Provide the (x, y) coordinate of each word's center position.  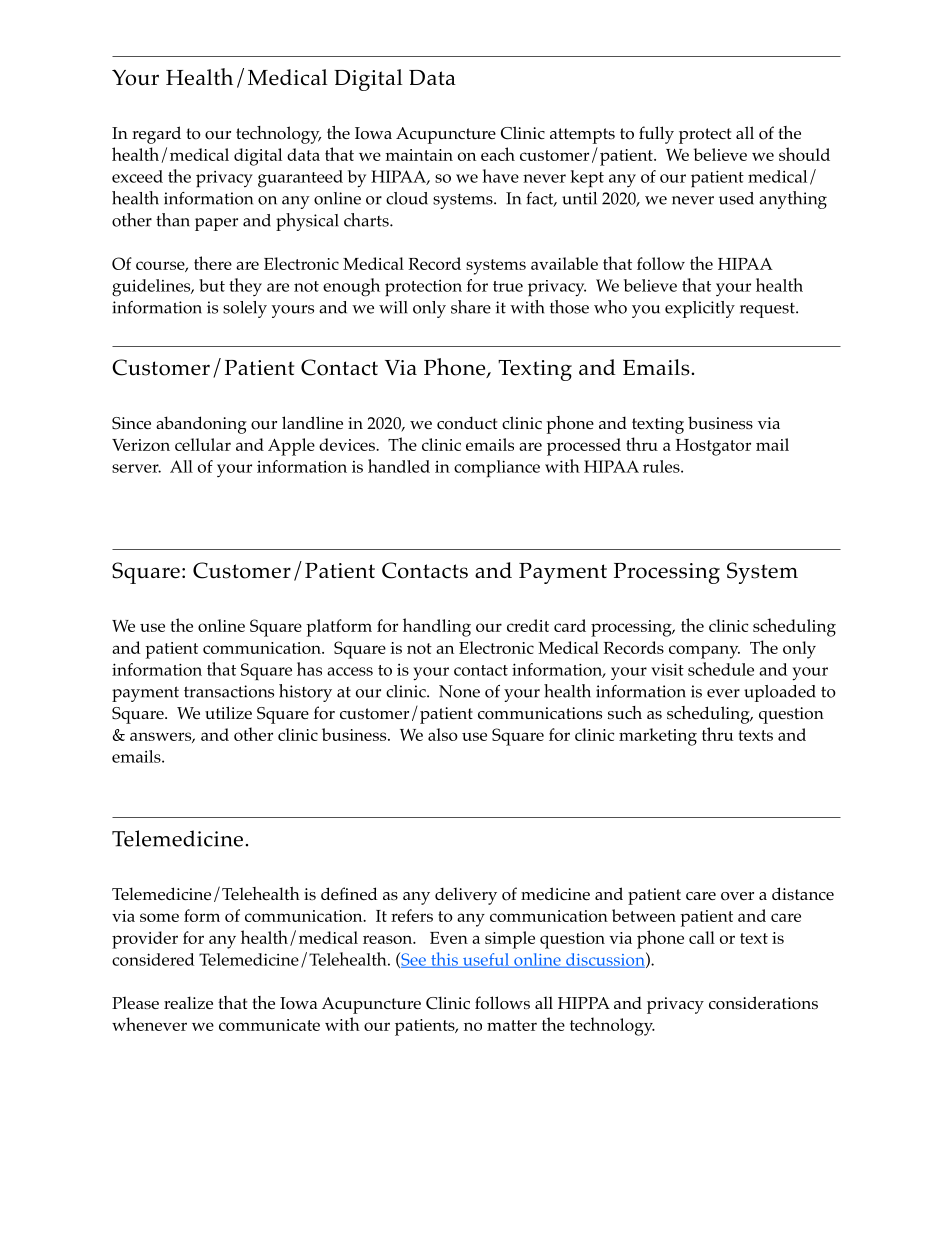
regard (156, 135)
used (736, 198)
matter (512, 1025)
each (498, 154)
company (704, 652)
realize (188, 1002)
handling (437, 627)
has (309, 669)
